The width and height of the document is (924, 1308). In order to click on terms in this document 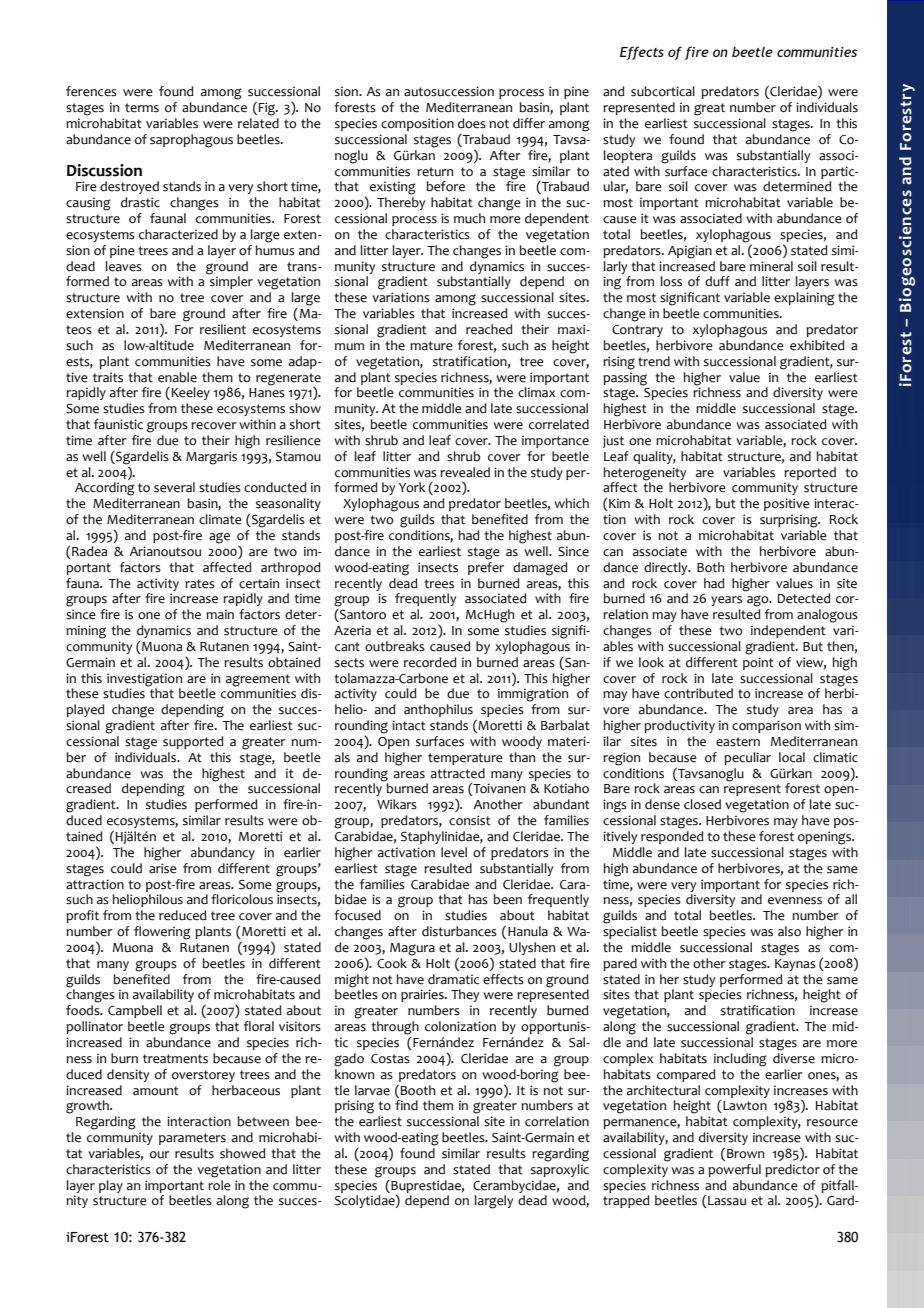, I will do `click(142, 108)`.
